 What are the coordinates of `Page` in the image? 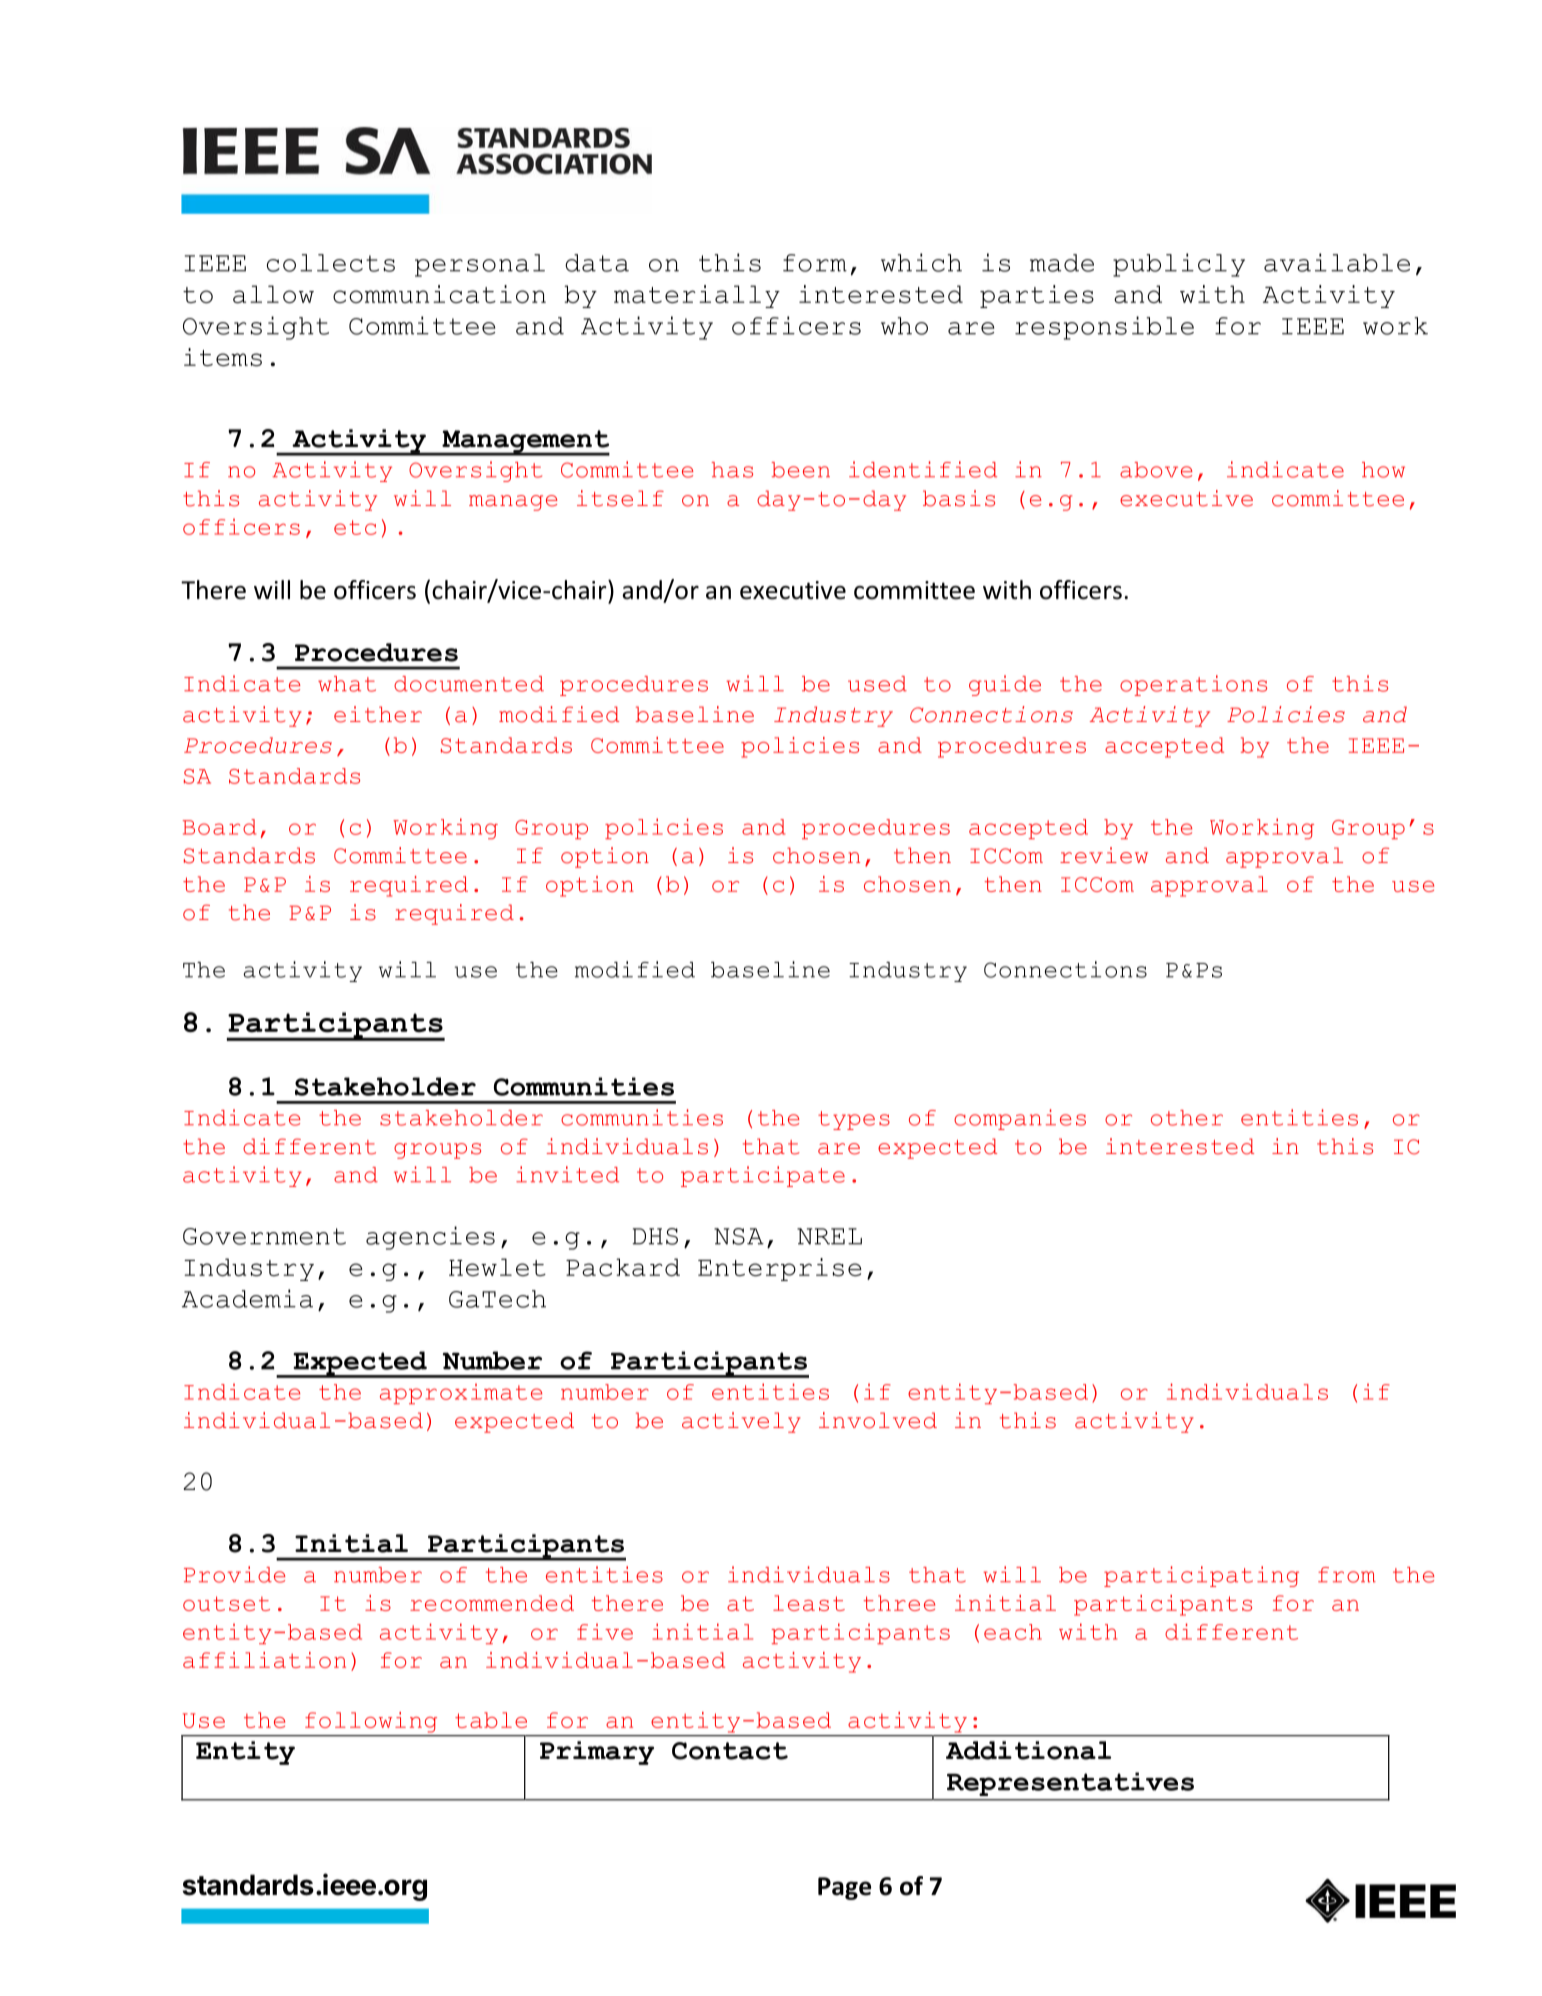 It's located at (844, 1888).
